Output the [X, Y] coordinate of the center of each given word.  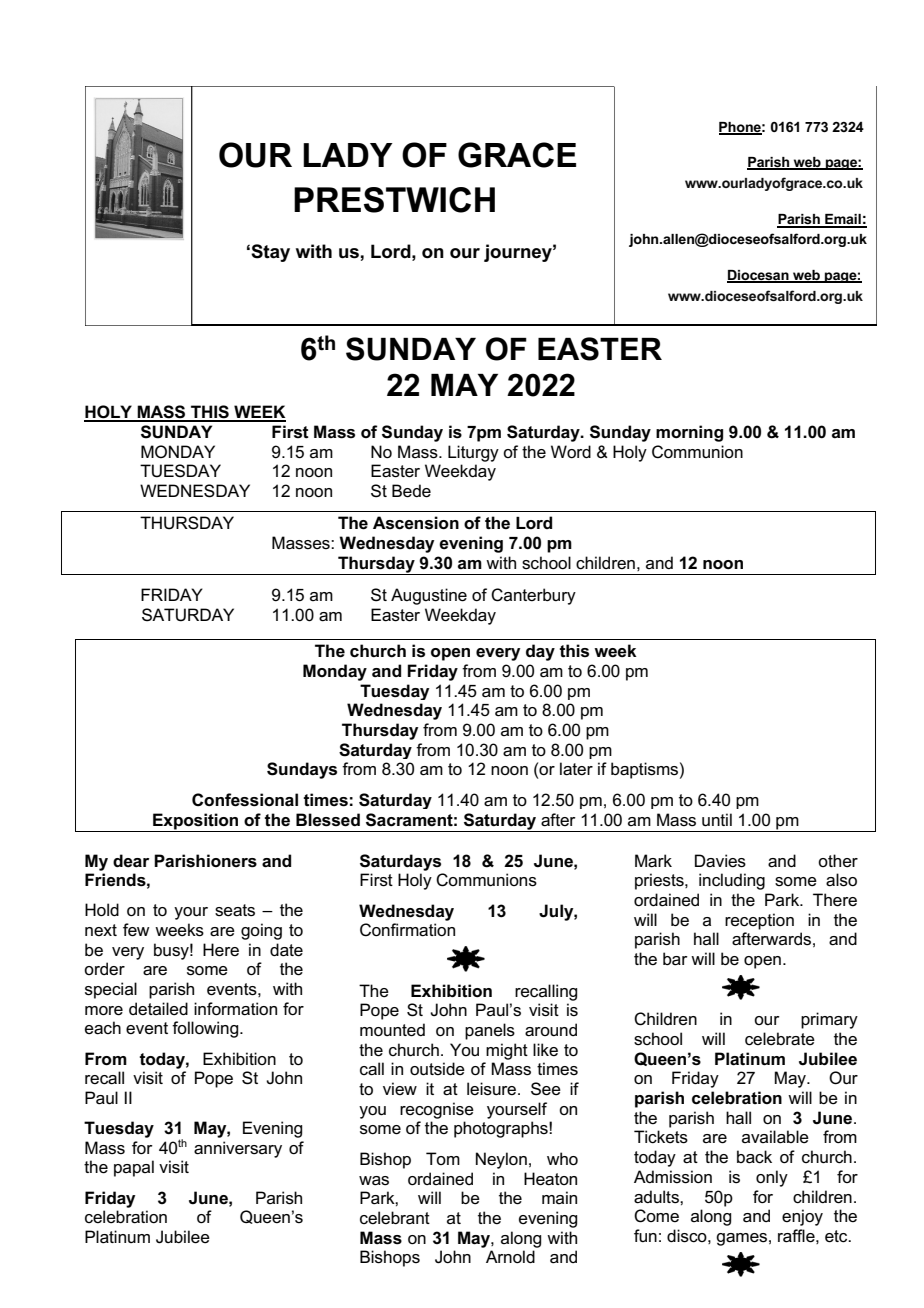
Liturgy [473, 453]
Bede [411, 491]
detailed [158, 1009]
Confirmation [407, 930]
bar [675, 959]
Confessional [245, 800]
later [576, 769]
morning [689, 433]
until [717, 820]
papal [134, 1168]
